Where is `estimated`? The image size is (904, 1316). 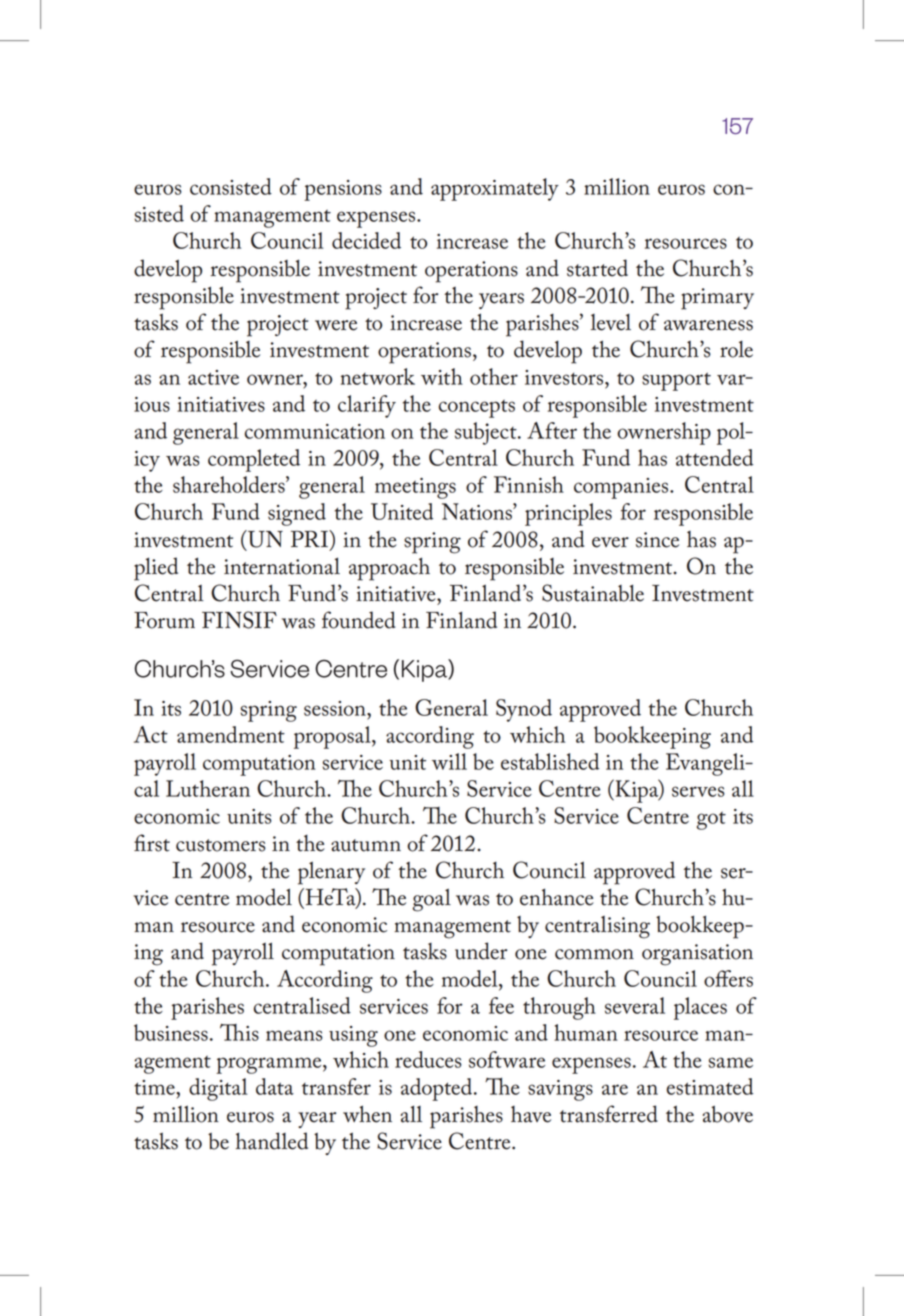 estimated is located at coordinates (710, 1086).
